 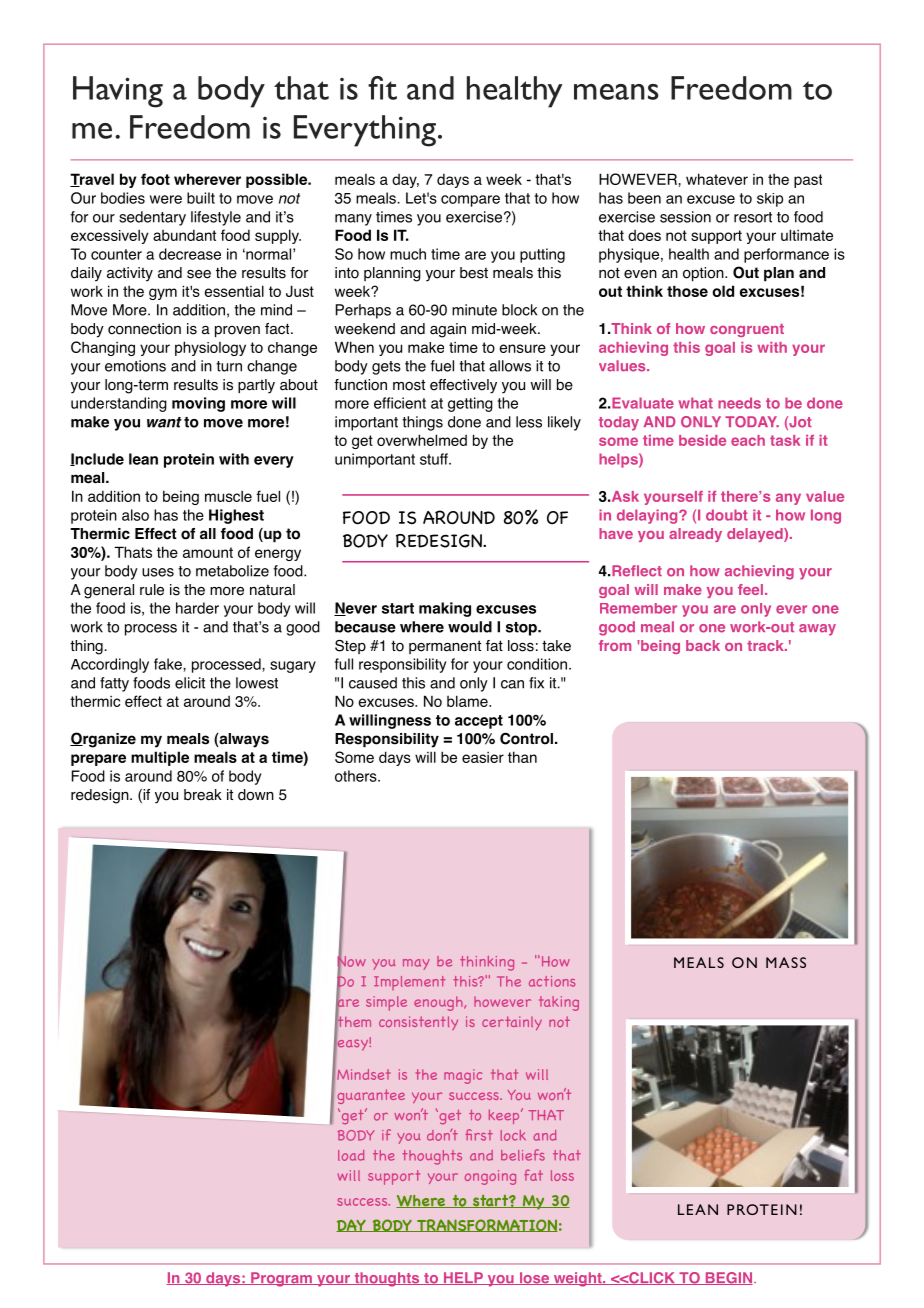 What do you see at coordinates (135, 515) in the image?
I see `also` at bounding box center [135, 515].
